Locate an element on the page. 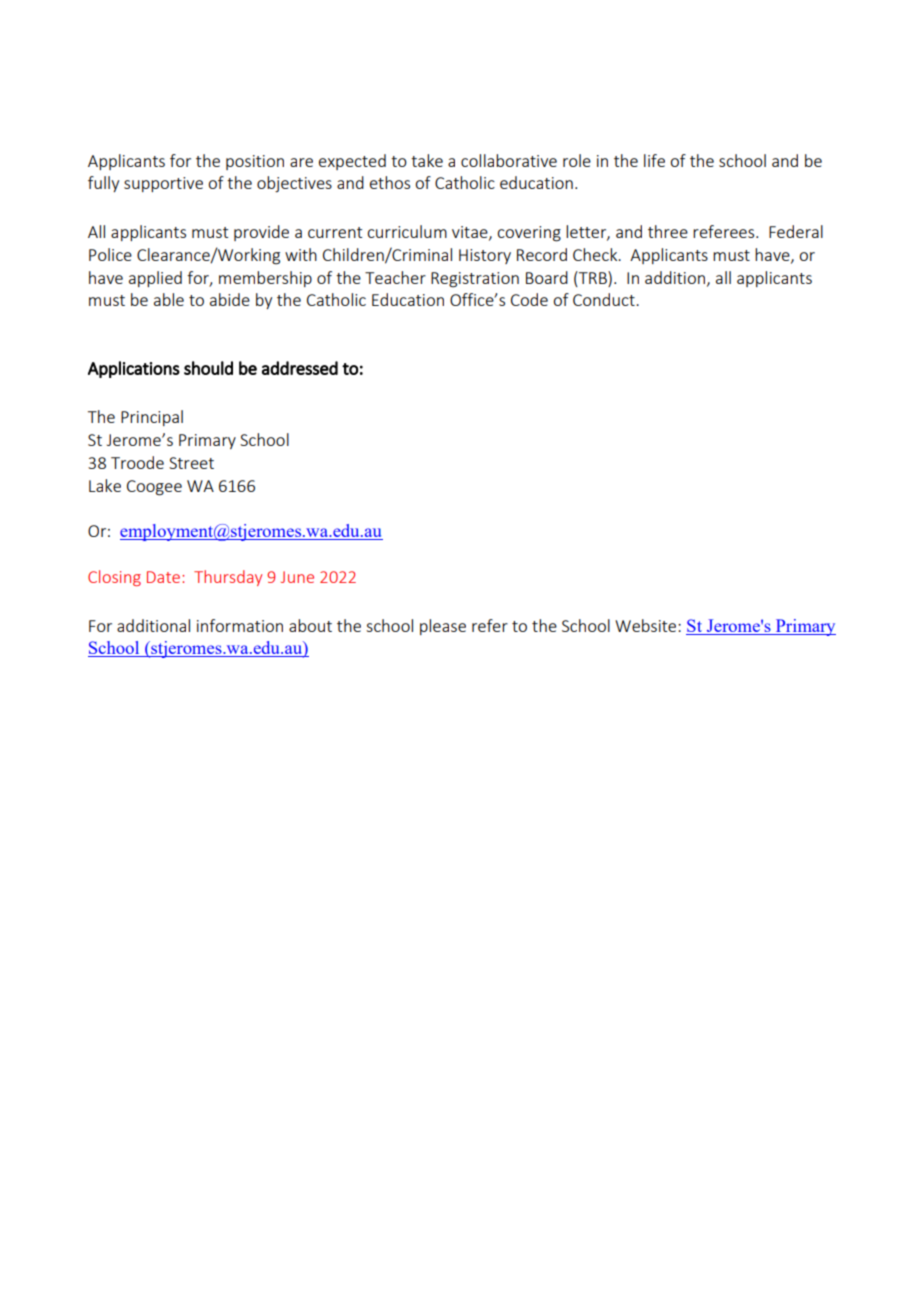 Image resolution: width=924 pixels, height=1308 pixels. supportive is located at coordinates (163, 184).
